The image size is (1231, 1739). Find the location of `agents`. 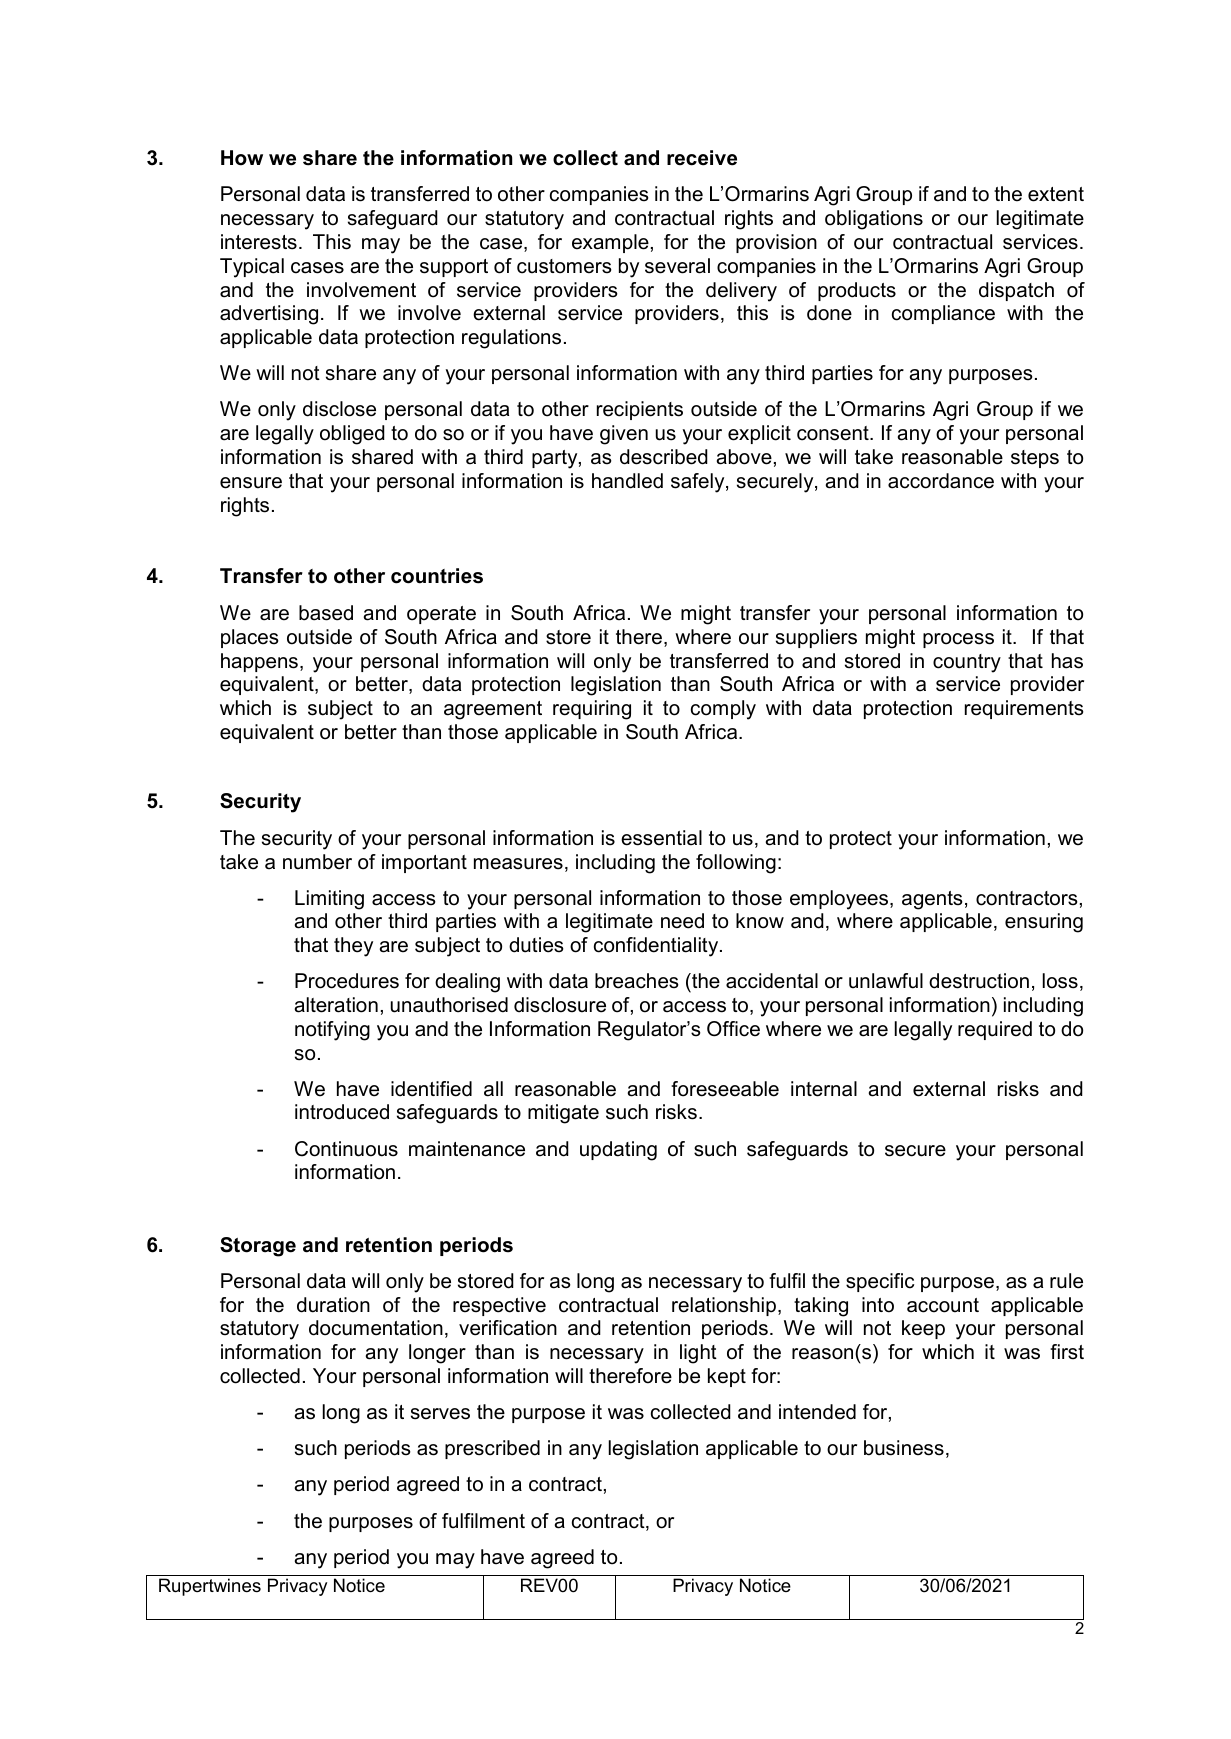

agents is located at coordinates (932, 900).
